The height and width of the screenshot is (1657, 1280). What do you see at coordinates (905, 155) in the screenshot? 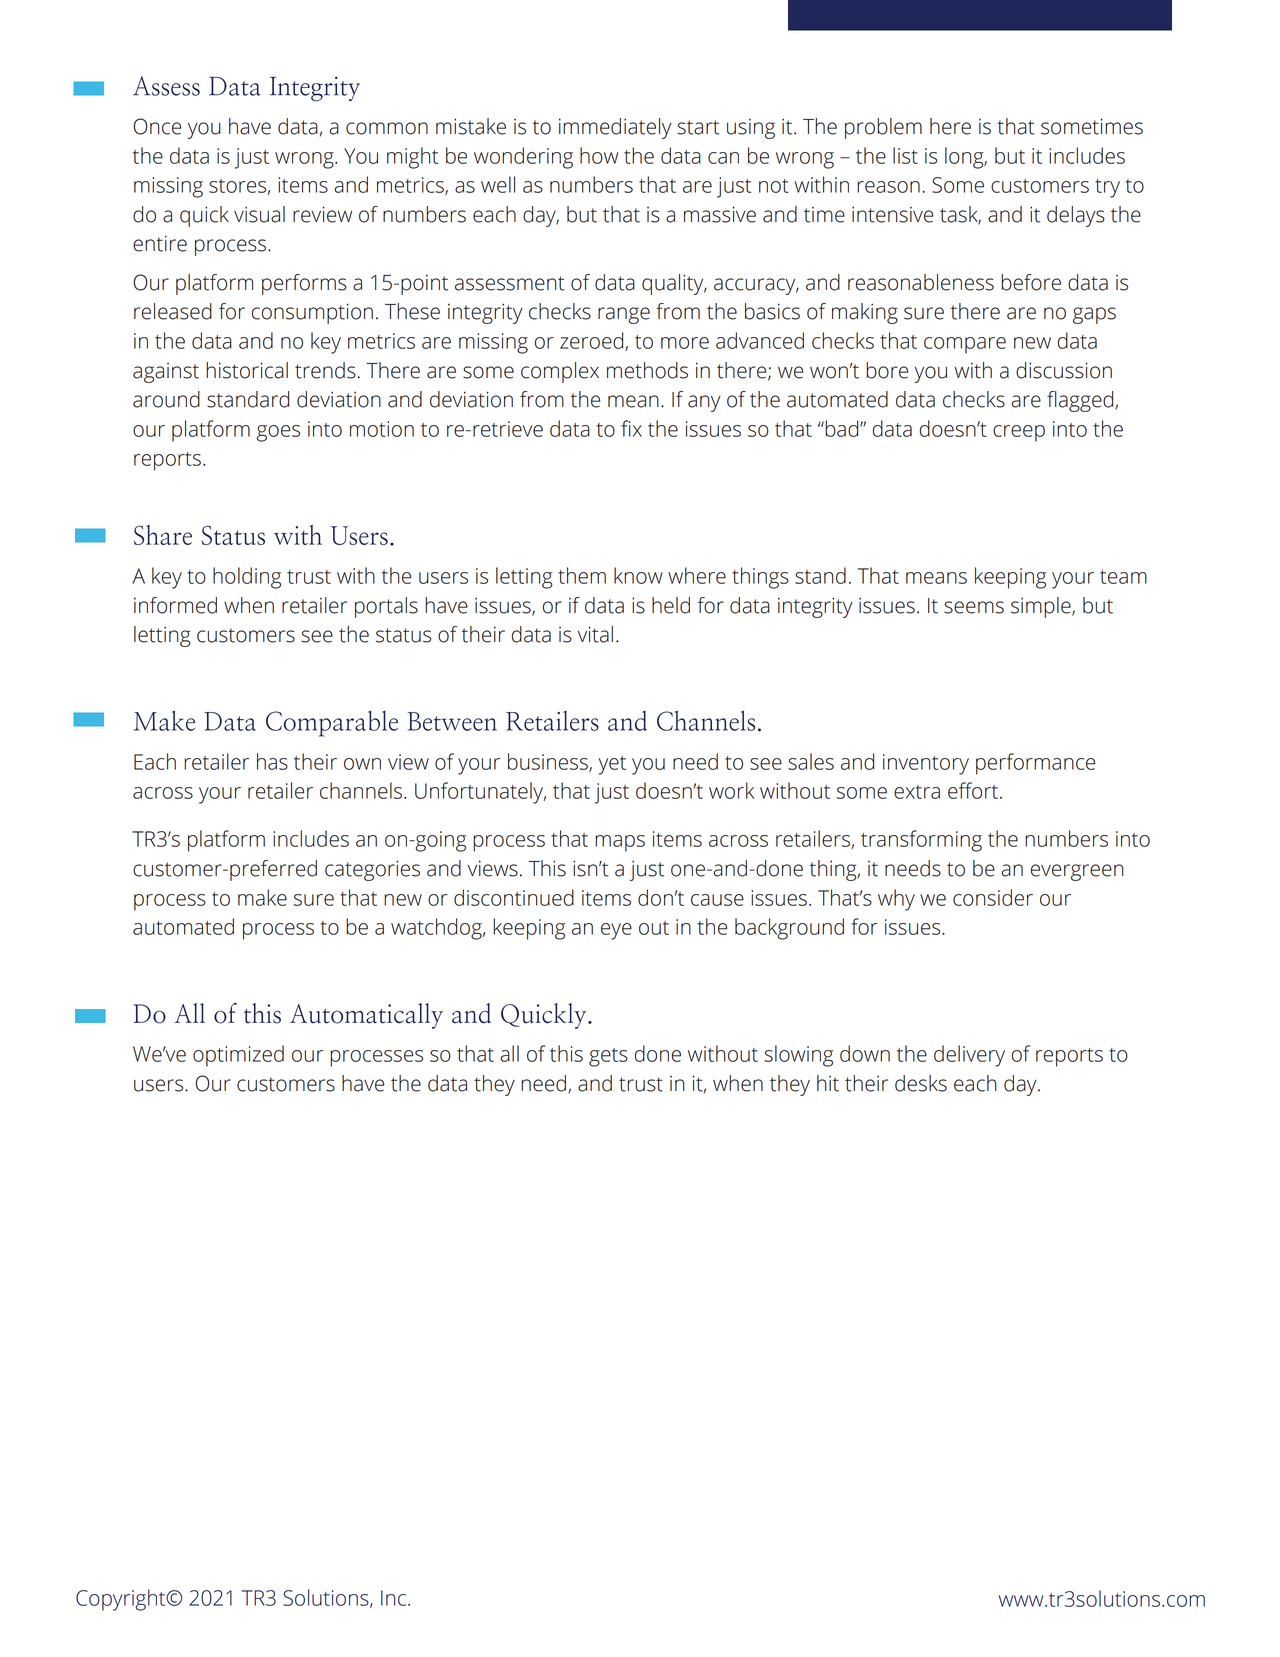
I see `list` at bounding box center [905, 155].
